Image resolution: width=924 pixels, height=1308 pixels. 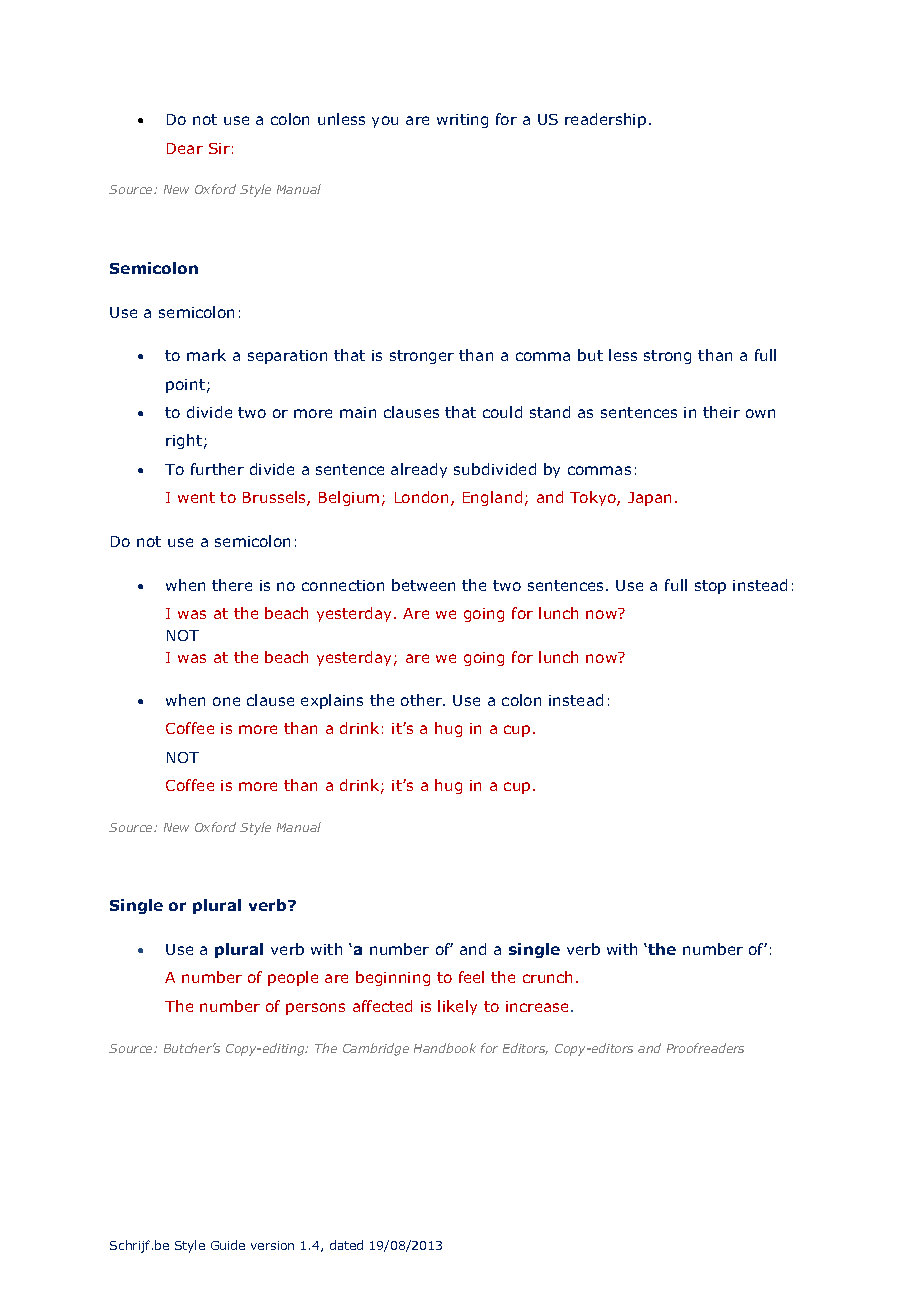 What do you see at coordinates (272, 1245) in the document?
I see `version` at bounding box center [272, 1245].
